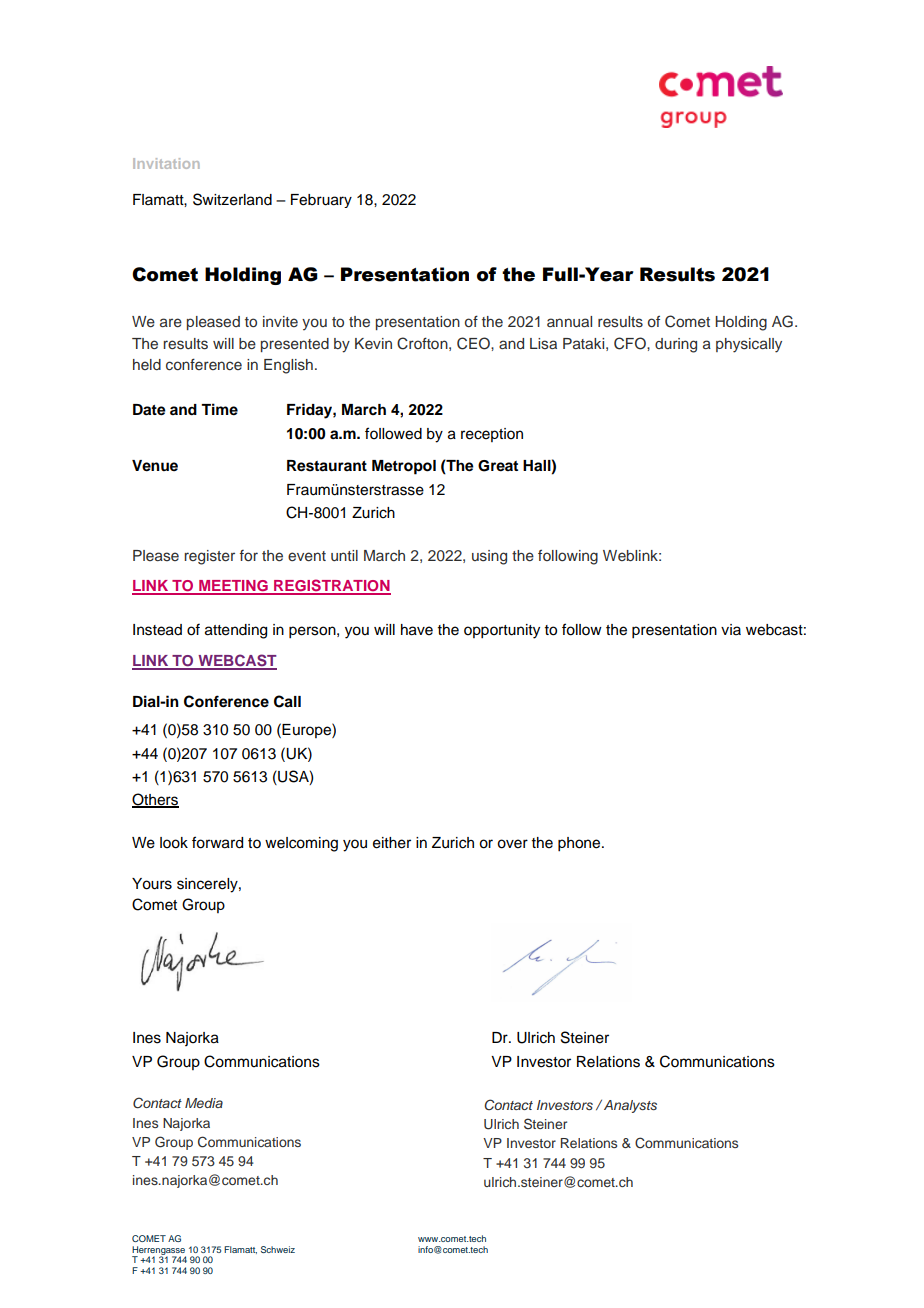 The width and height of the screenshot is (924, 1308). I want to click on Media, so click(204, 1103).
